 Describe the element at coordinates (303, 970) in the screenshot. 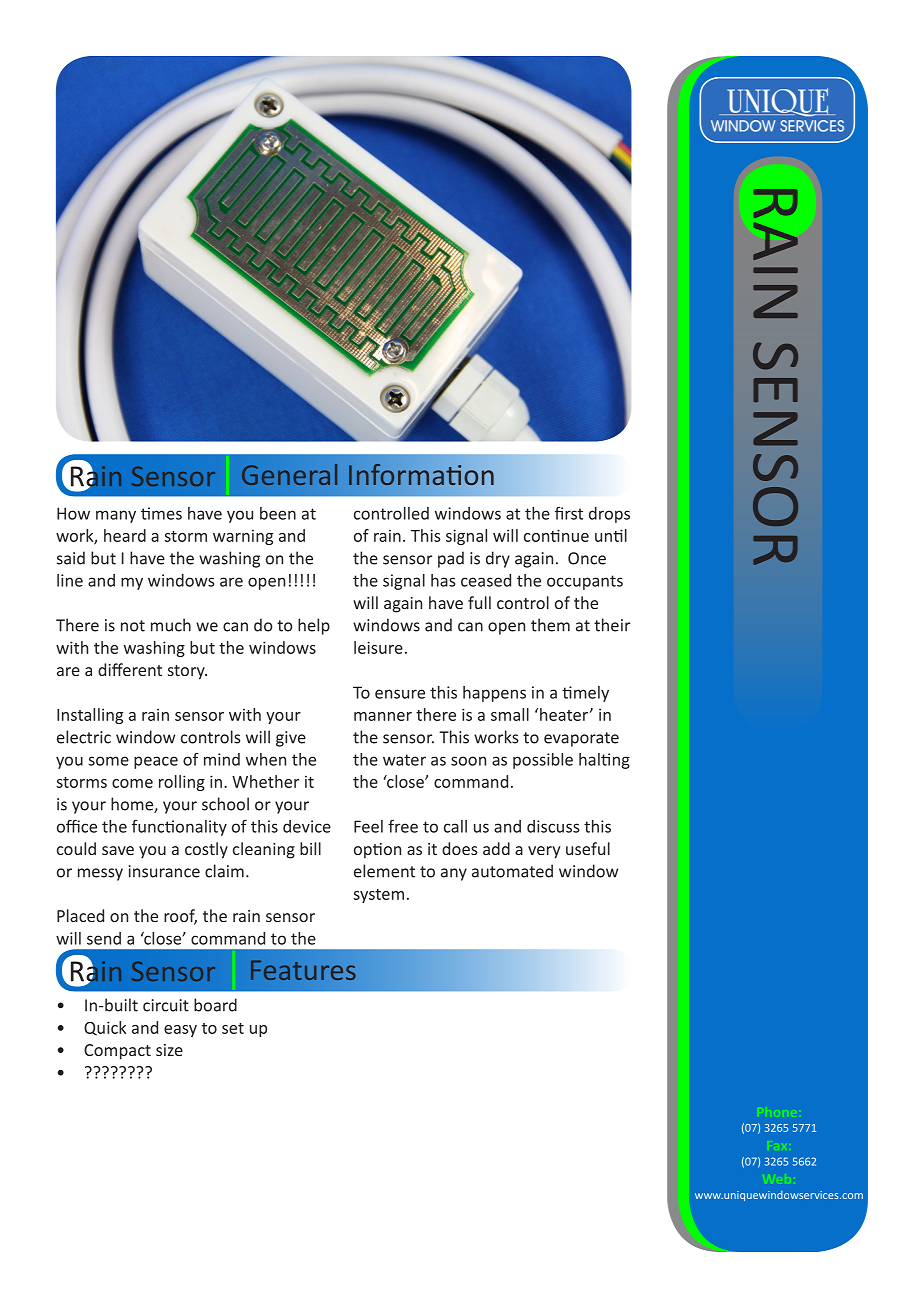

I see `Features` at that location.
